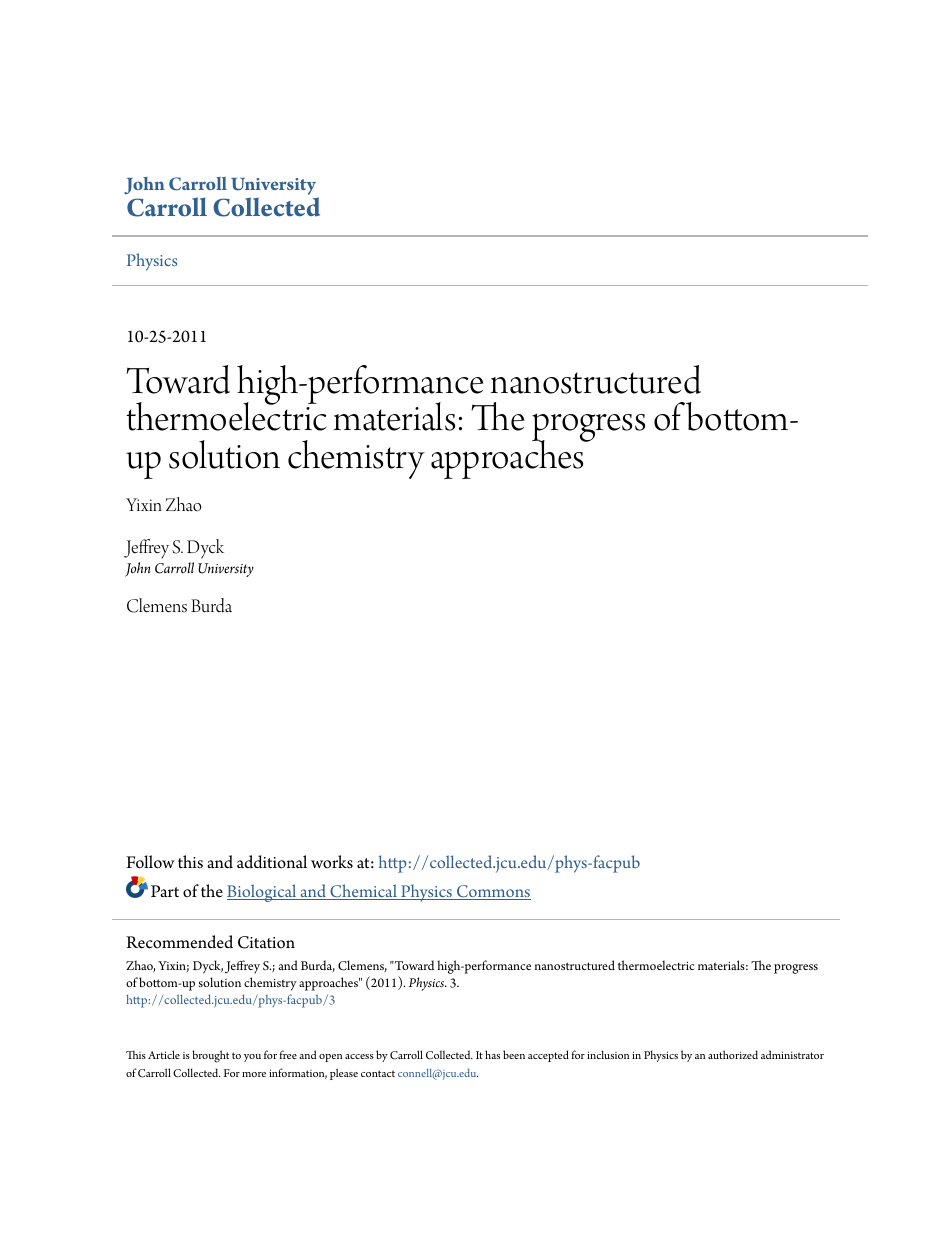 The image size is (952, 1233). What do you see at coordinates (492, 1054) in the document?
I see `has` at bounding box center [492, 1054].
